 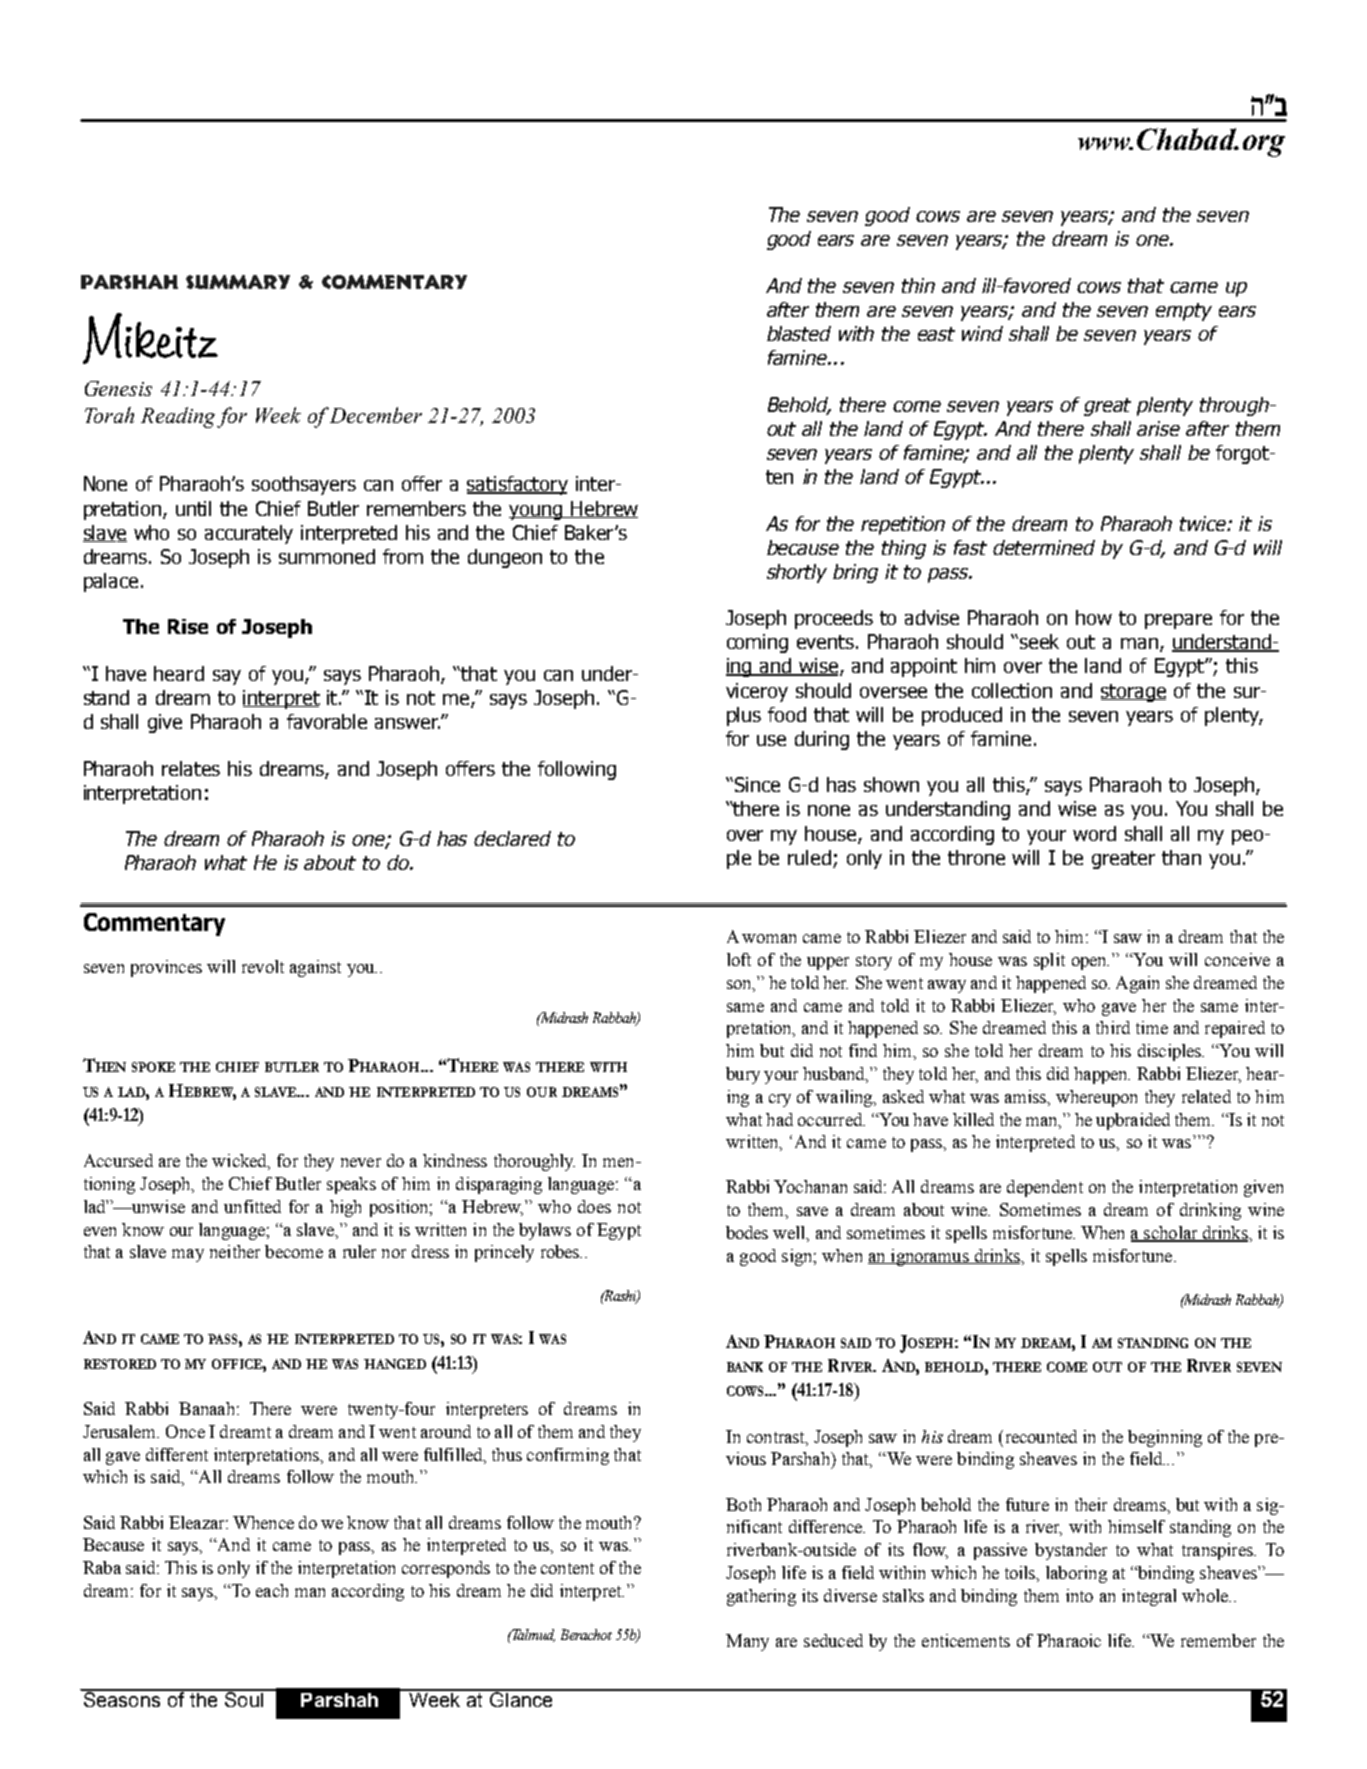 I want to click on bury, so click(x=743, y=1075).
